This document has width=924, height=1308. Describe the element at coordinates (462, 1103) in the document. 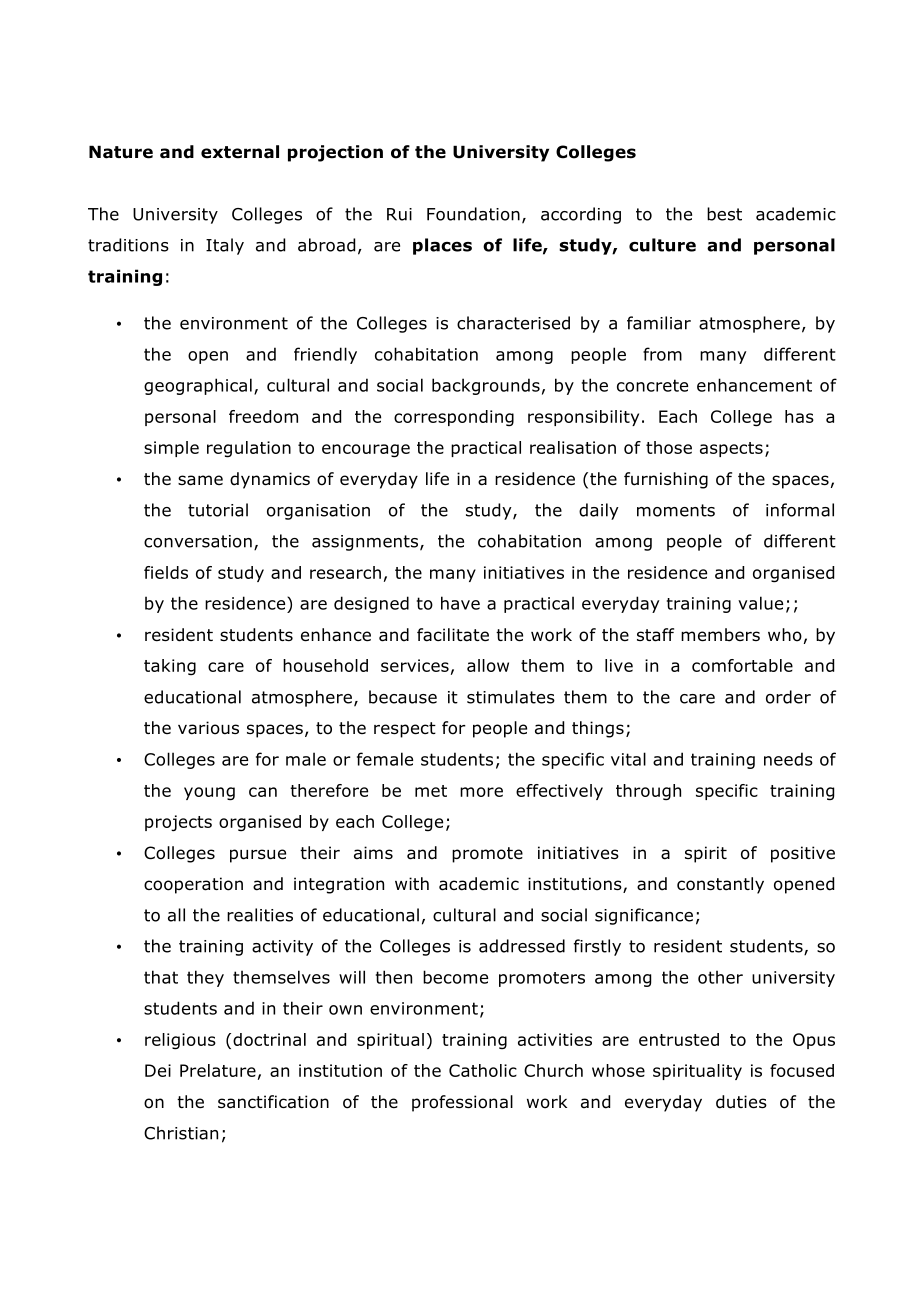

I see `professional` at that location.
